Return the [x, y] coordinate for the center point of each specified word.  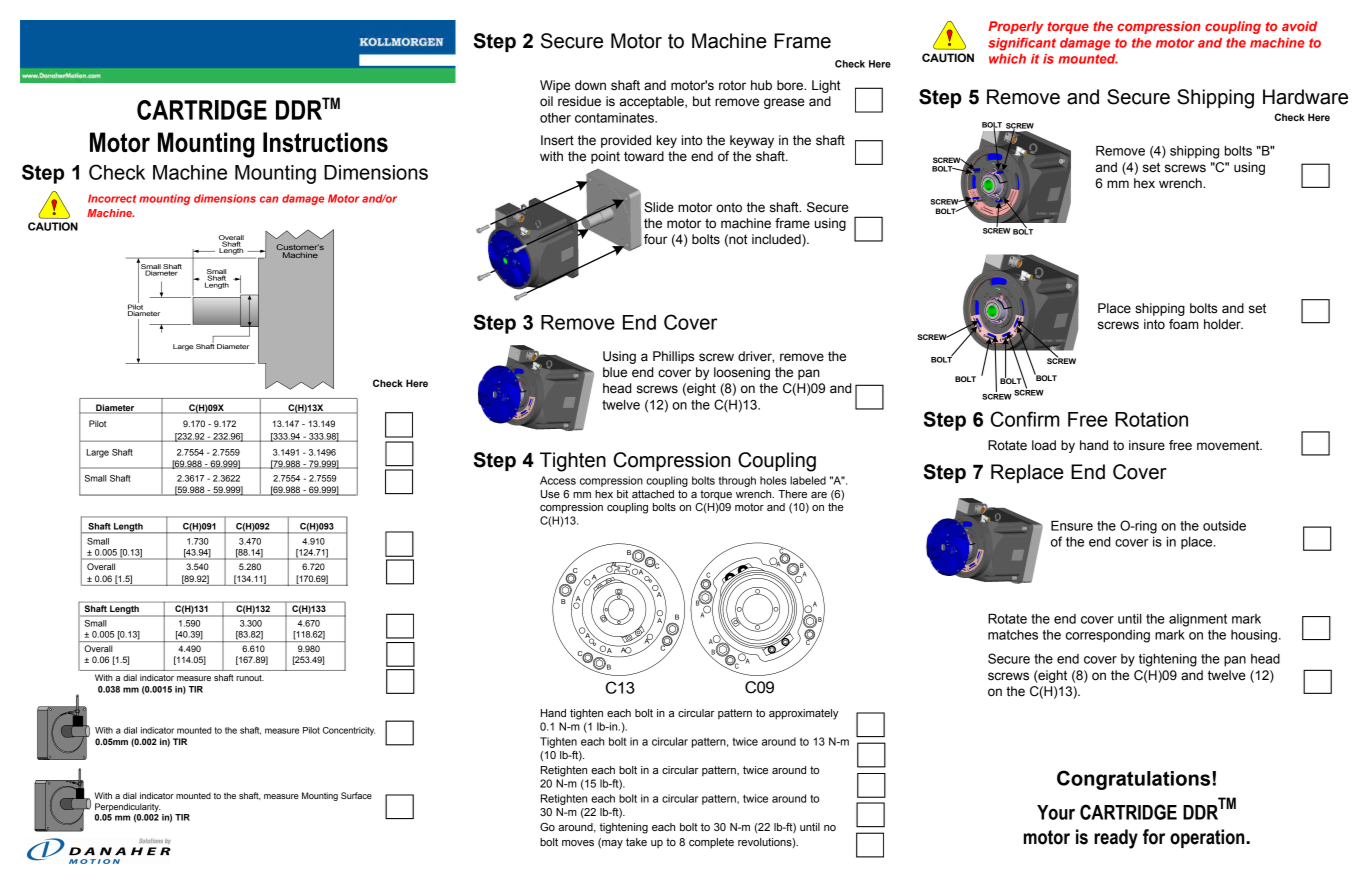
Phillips [673, 357]
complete [711, 843]
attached [653, 494]
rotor [732, 85]
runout [250, 678]
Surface [356, 795]
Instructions [325, 142]
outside [1224, 526]
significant [1022, 44]
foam [1183, 324]
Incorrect [112, 198]
